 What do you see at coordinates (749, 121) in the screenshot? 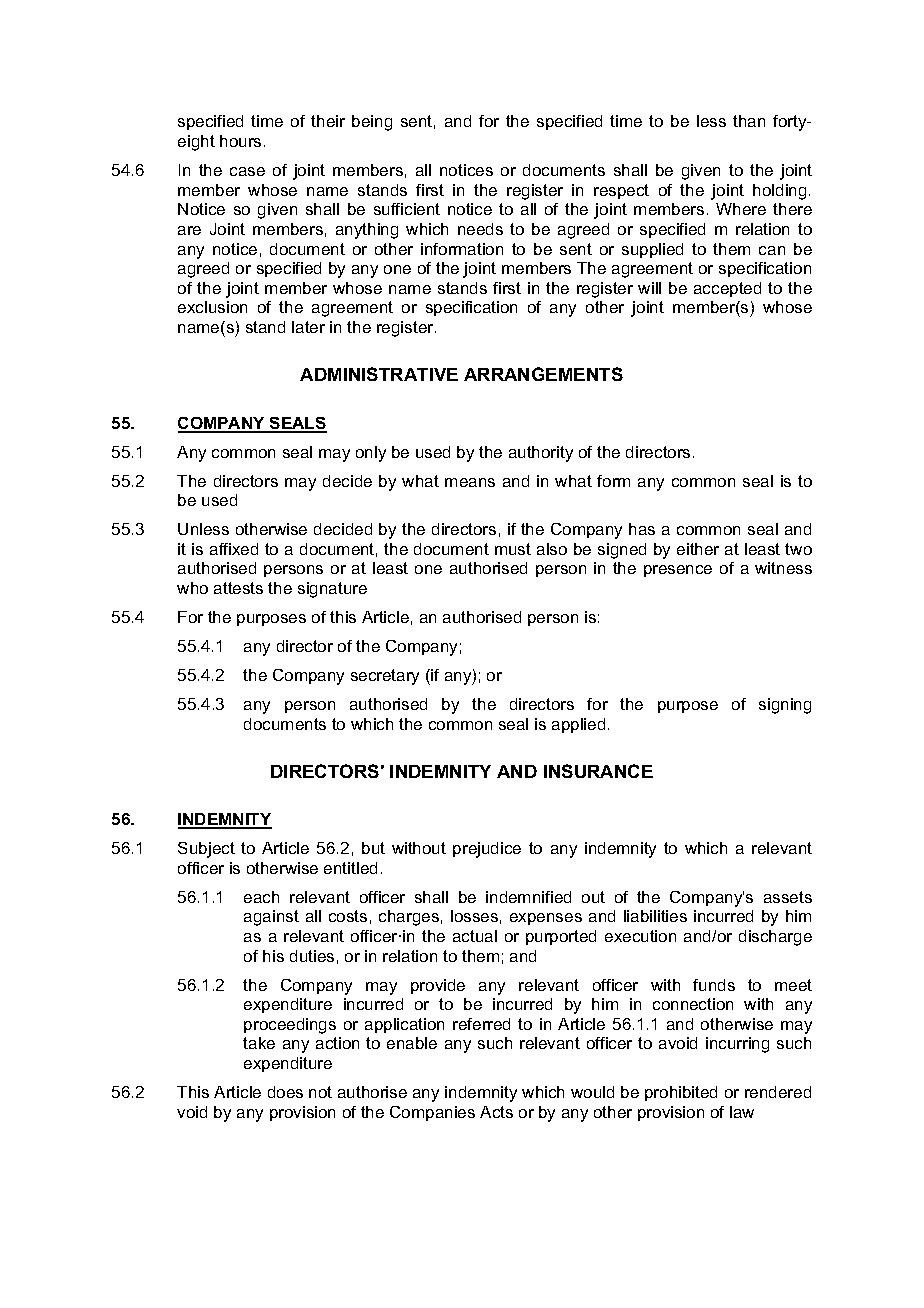
I see `than` at bounding box center [749, 121].
